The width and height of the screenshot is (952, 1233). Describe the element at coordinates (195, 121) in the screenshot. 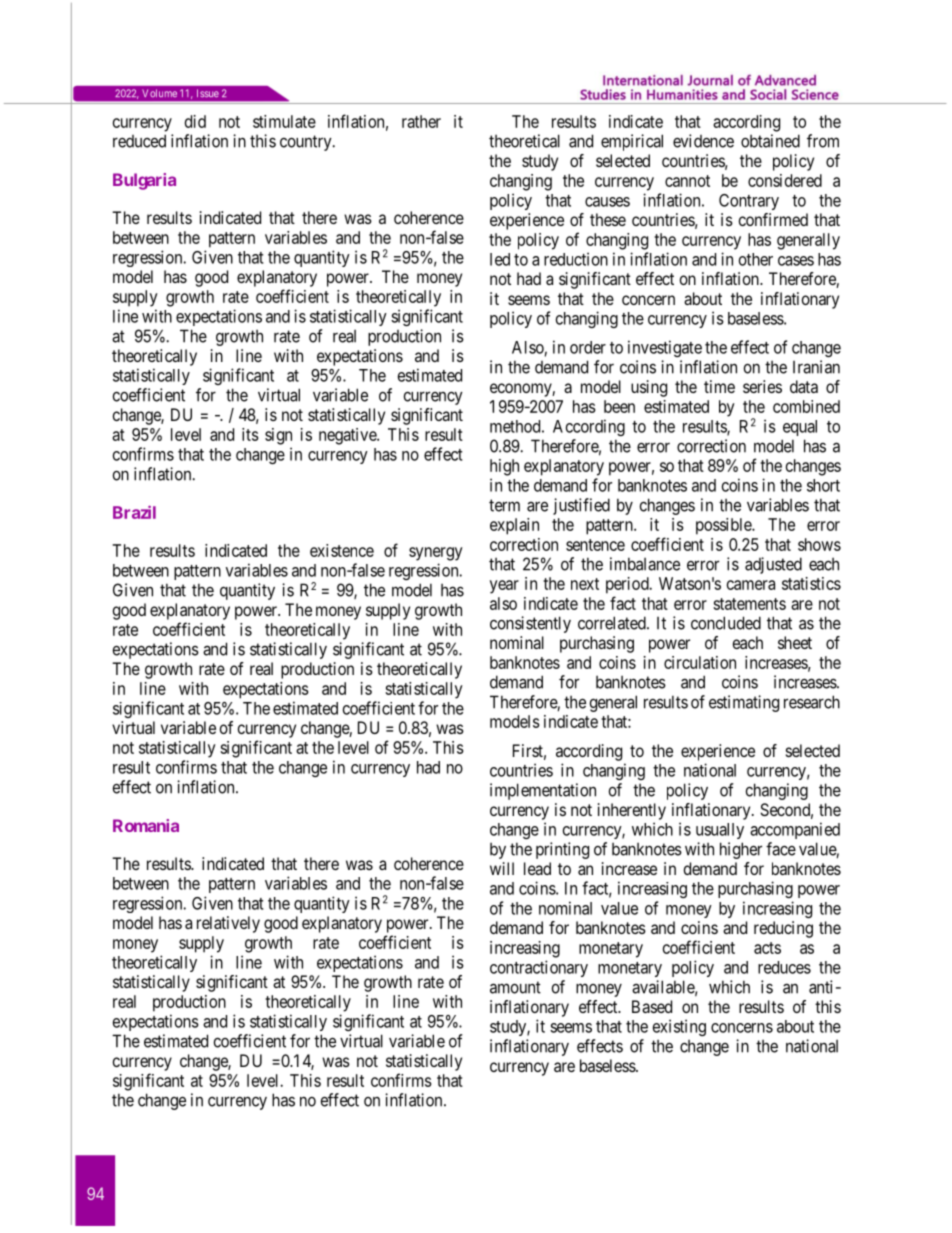

I see `did` at that location.
